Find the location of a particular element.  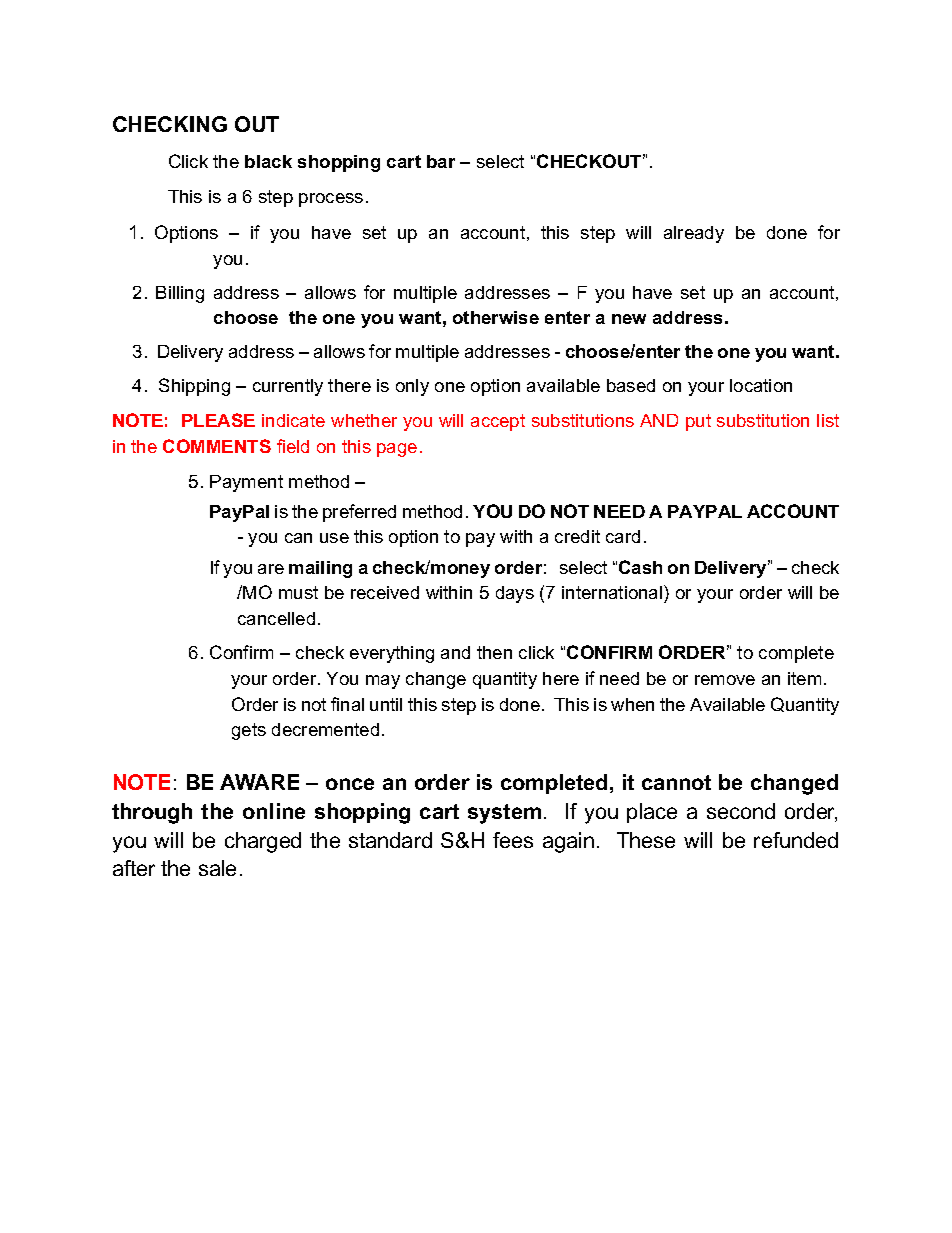

fees is located at coordinates (513, 840).
